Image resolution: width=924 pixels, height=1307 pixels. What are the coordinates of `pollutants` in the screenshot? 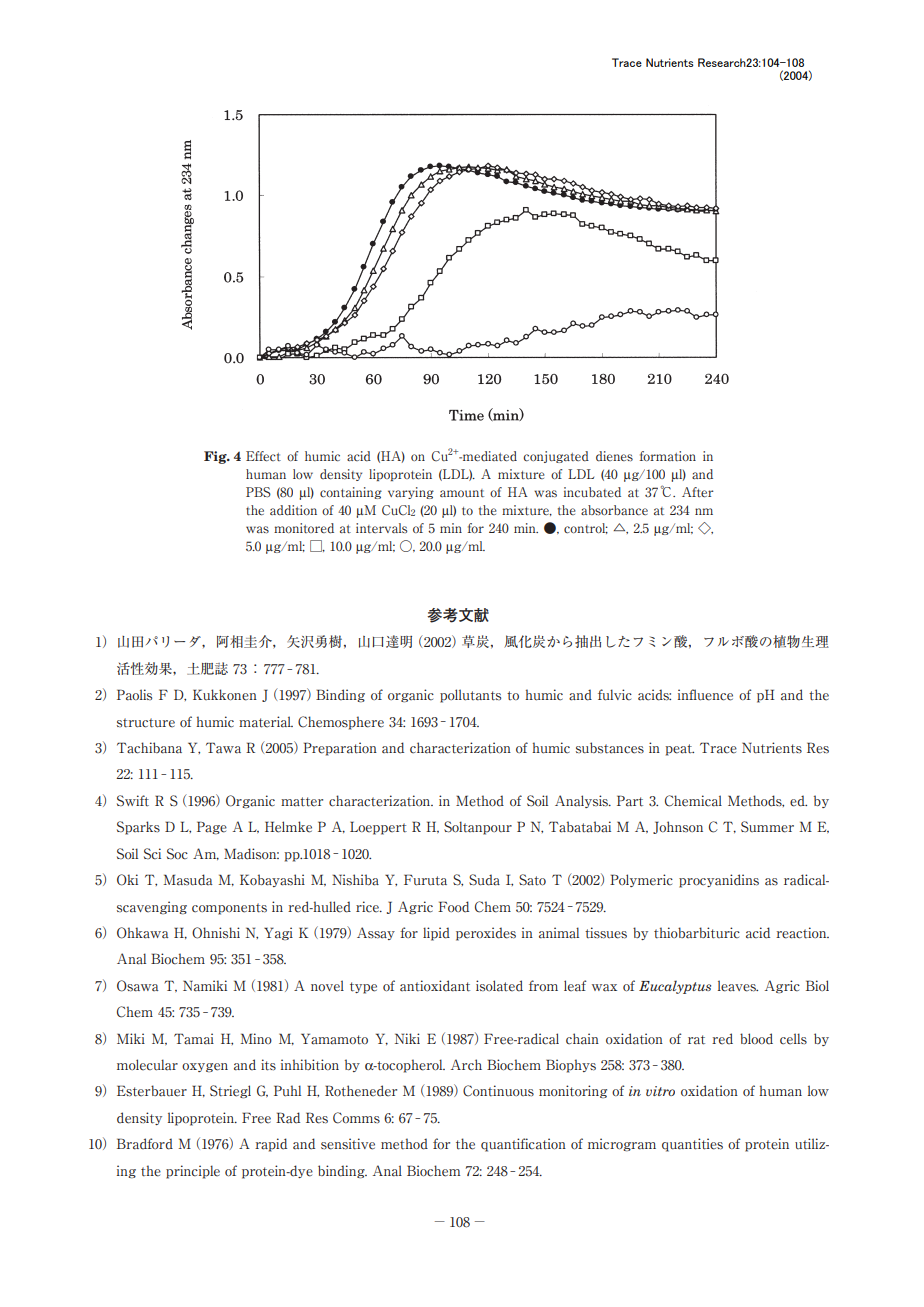 It's located at (470, 696).
